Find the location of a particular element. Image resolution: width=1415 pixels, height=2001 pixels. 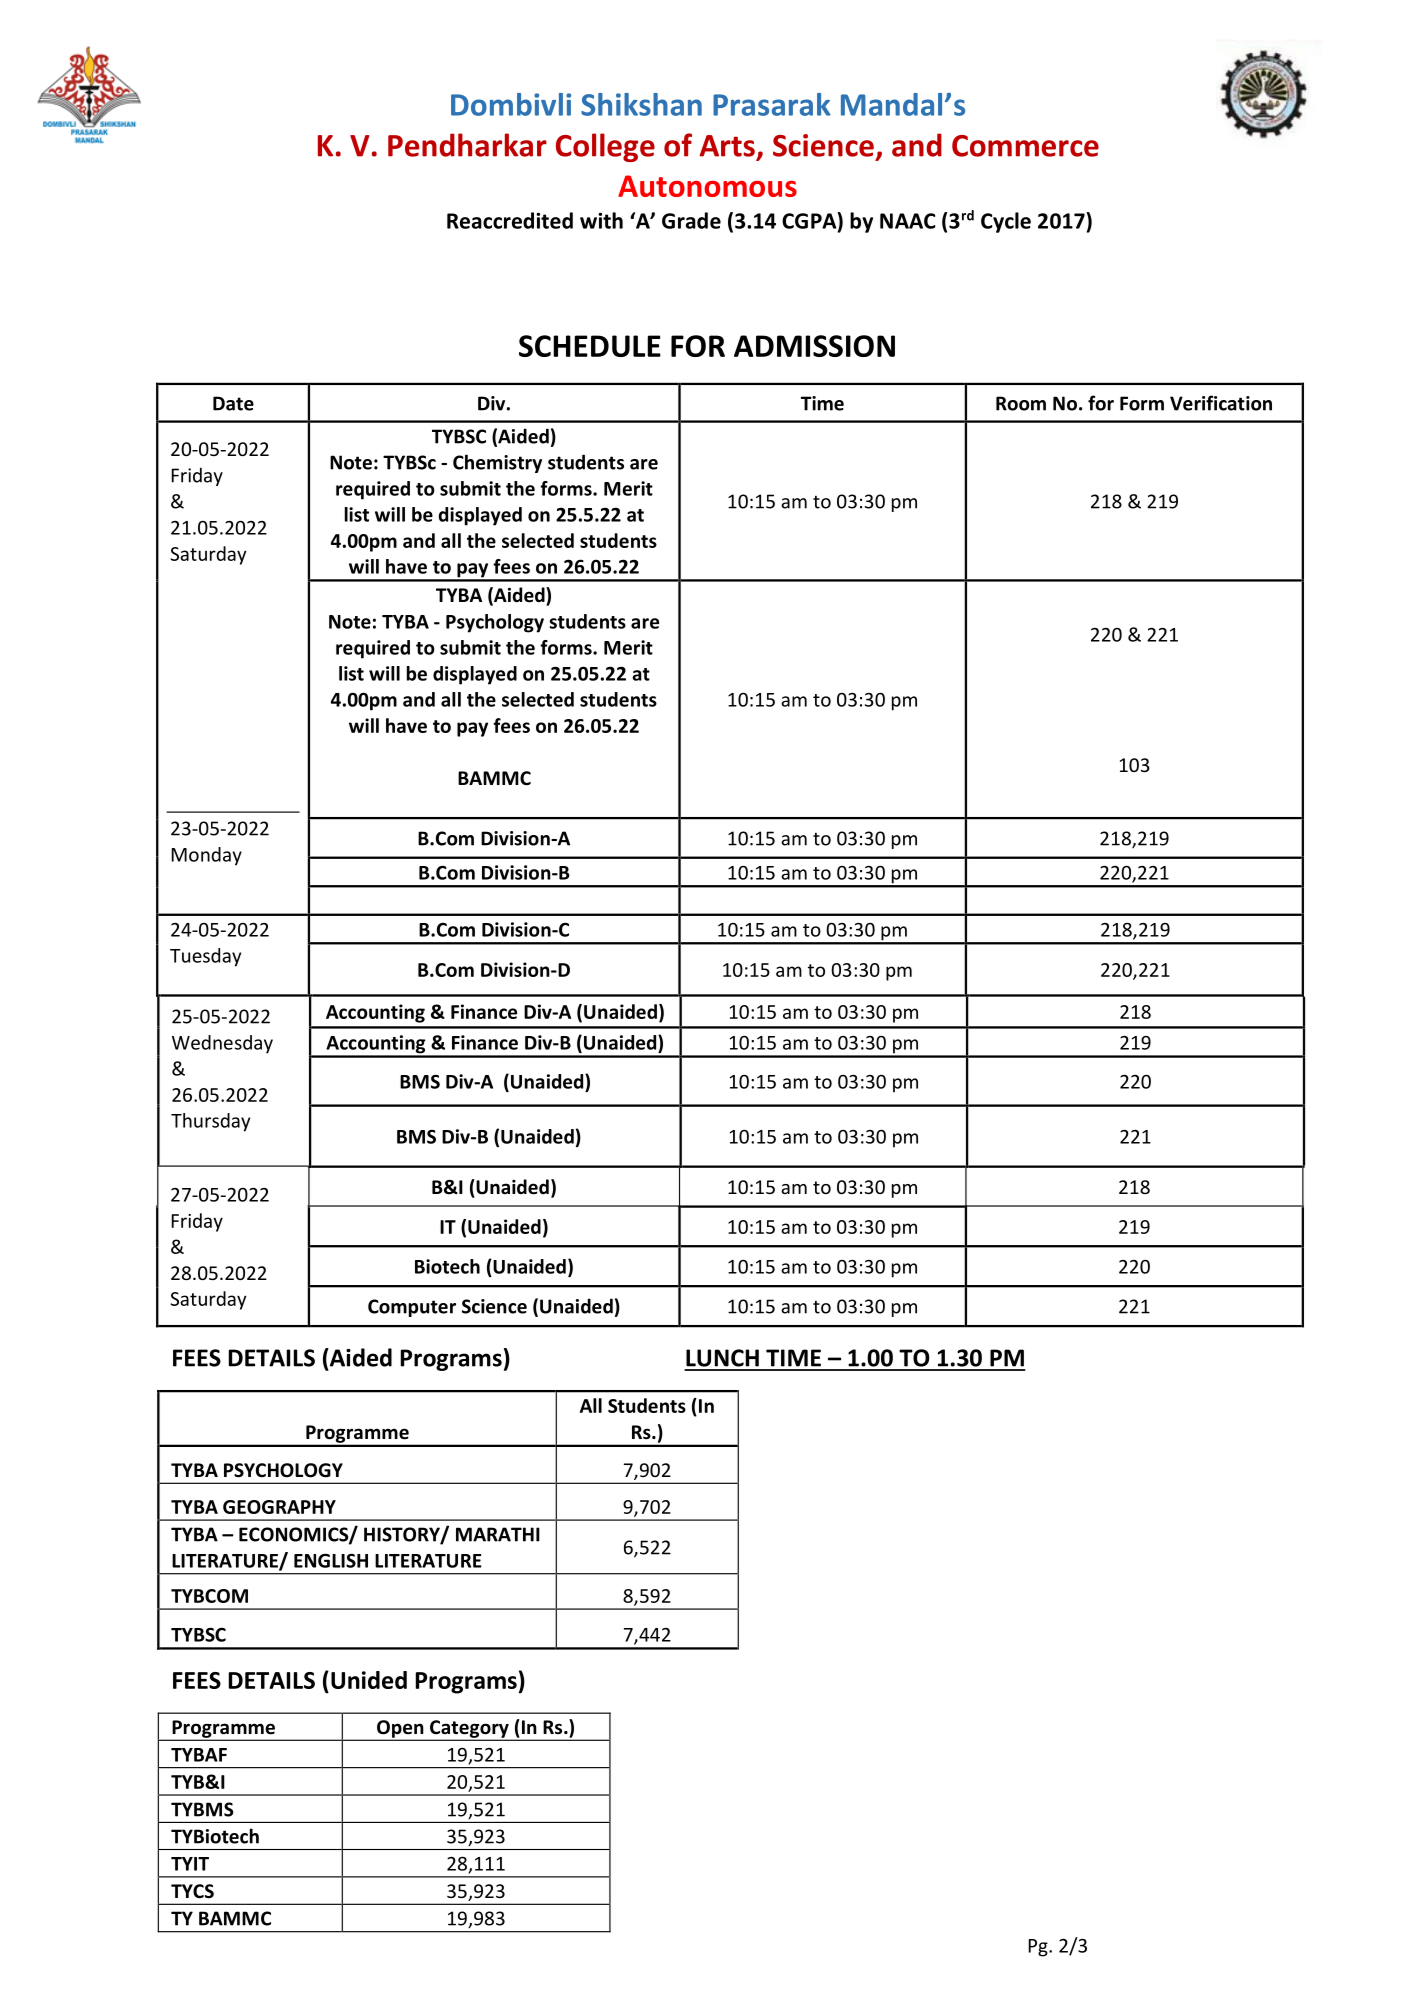

Autonomous is located at coordinates (707, 186).
